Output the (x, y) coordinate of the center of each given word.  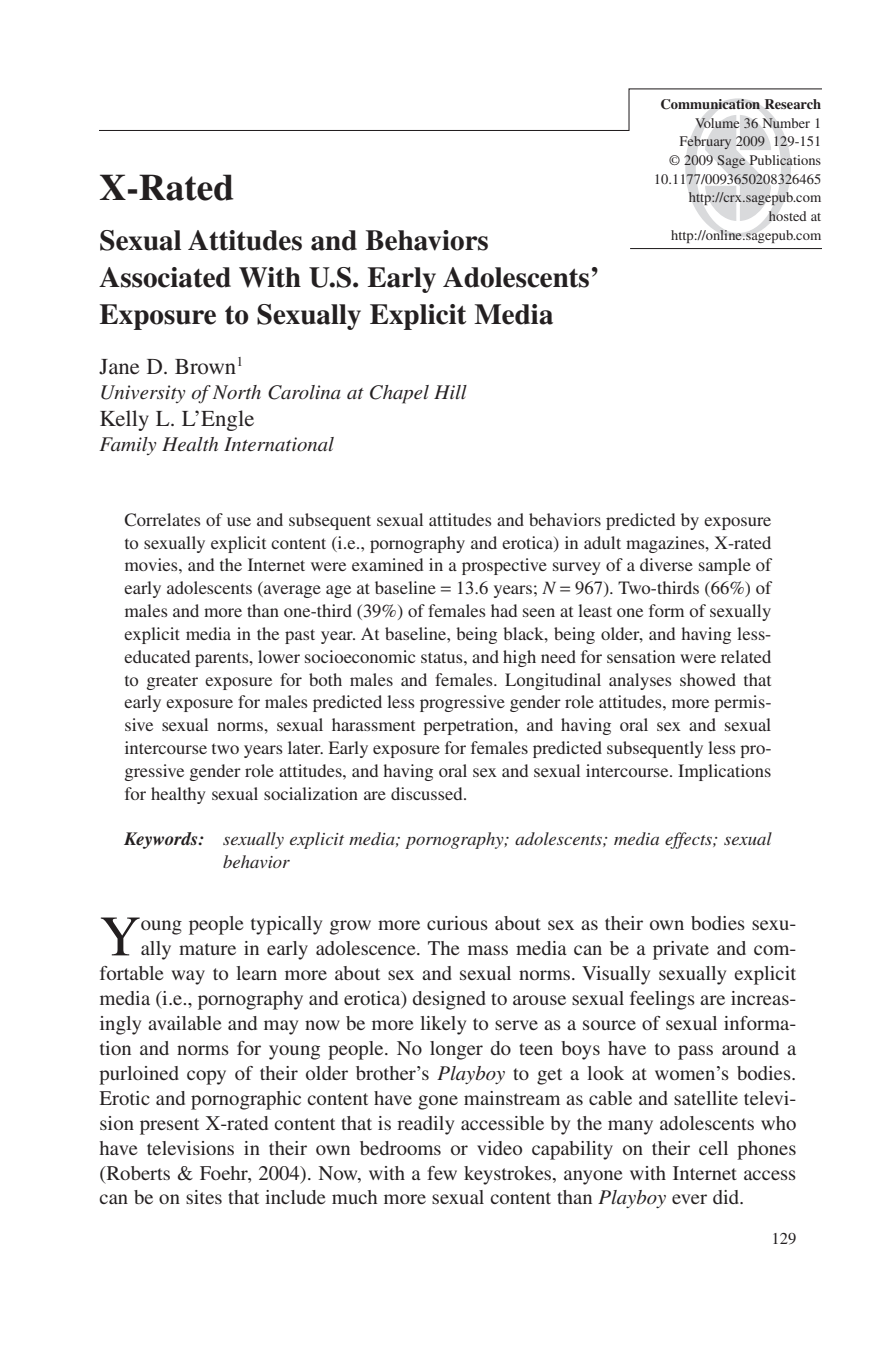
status (443, 657)
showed (708, 679)
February (705, 142)
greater (172, 683)
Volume (717, 123)
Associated (165, 277)
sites (204, 1197)
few (442, 1173)
